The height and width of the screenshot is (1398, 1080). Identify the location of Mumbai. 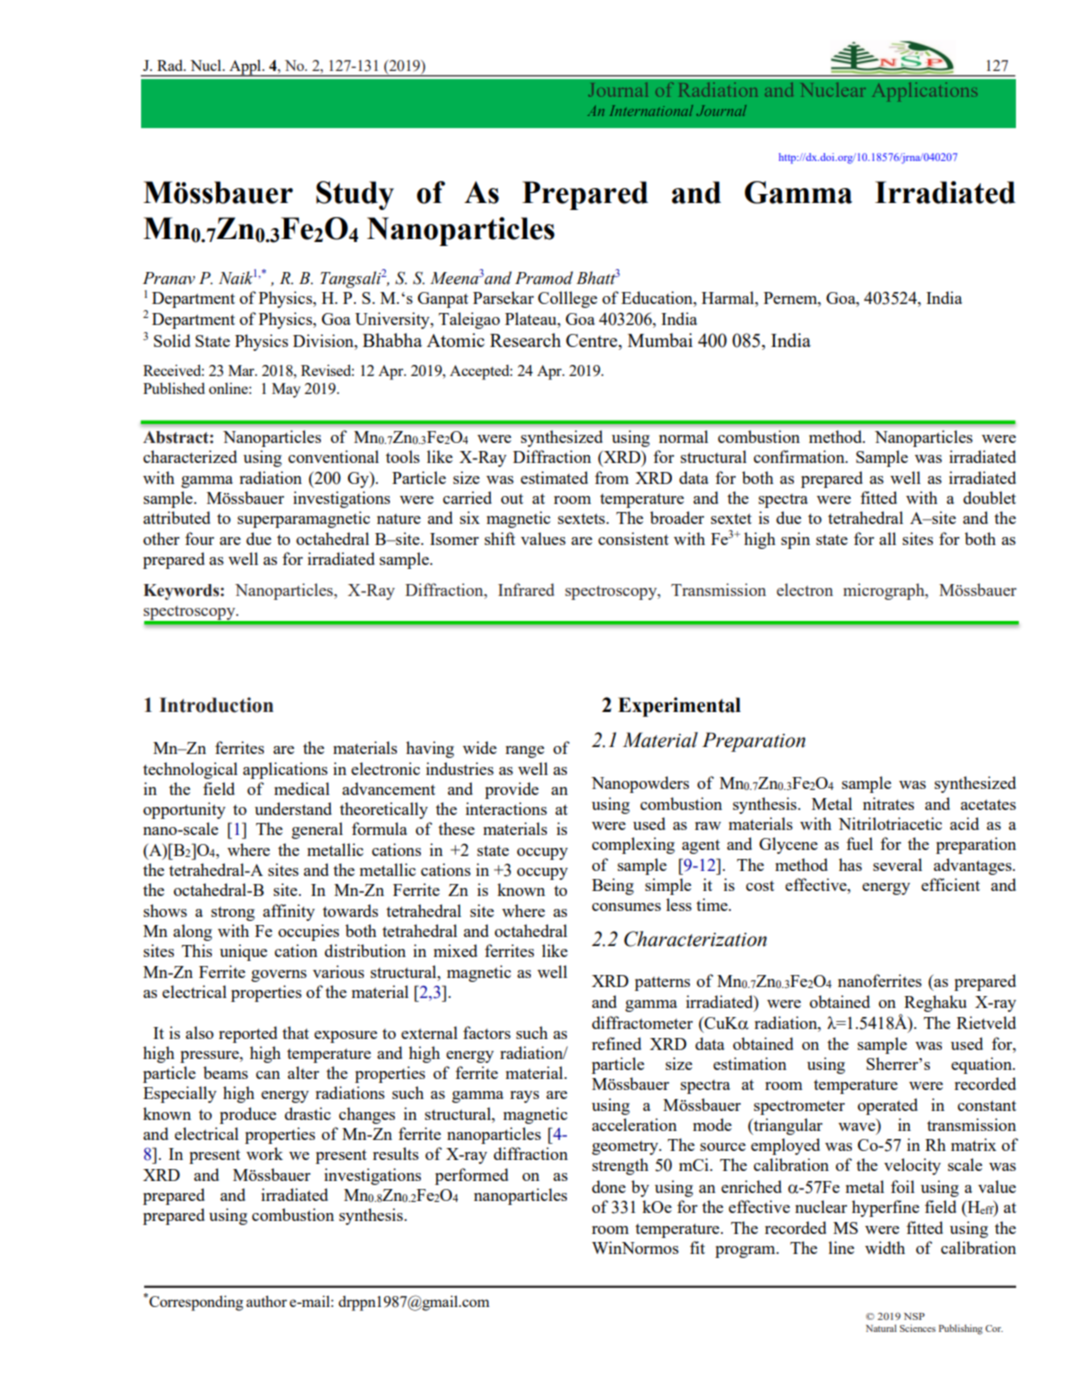
(660, 340).
